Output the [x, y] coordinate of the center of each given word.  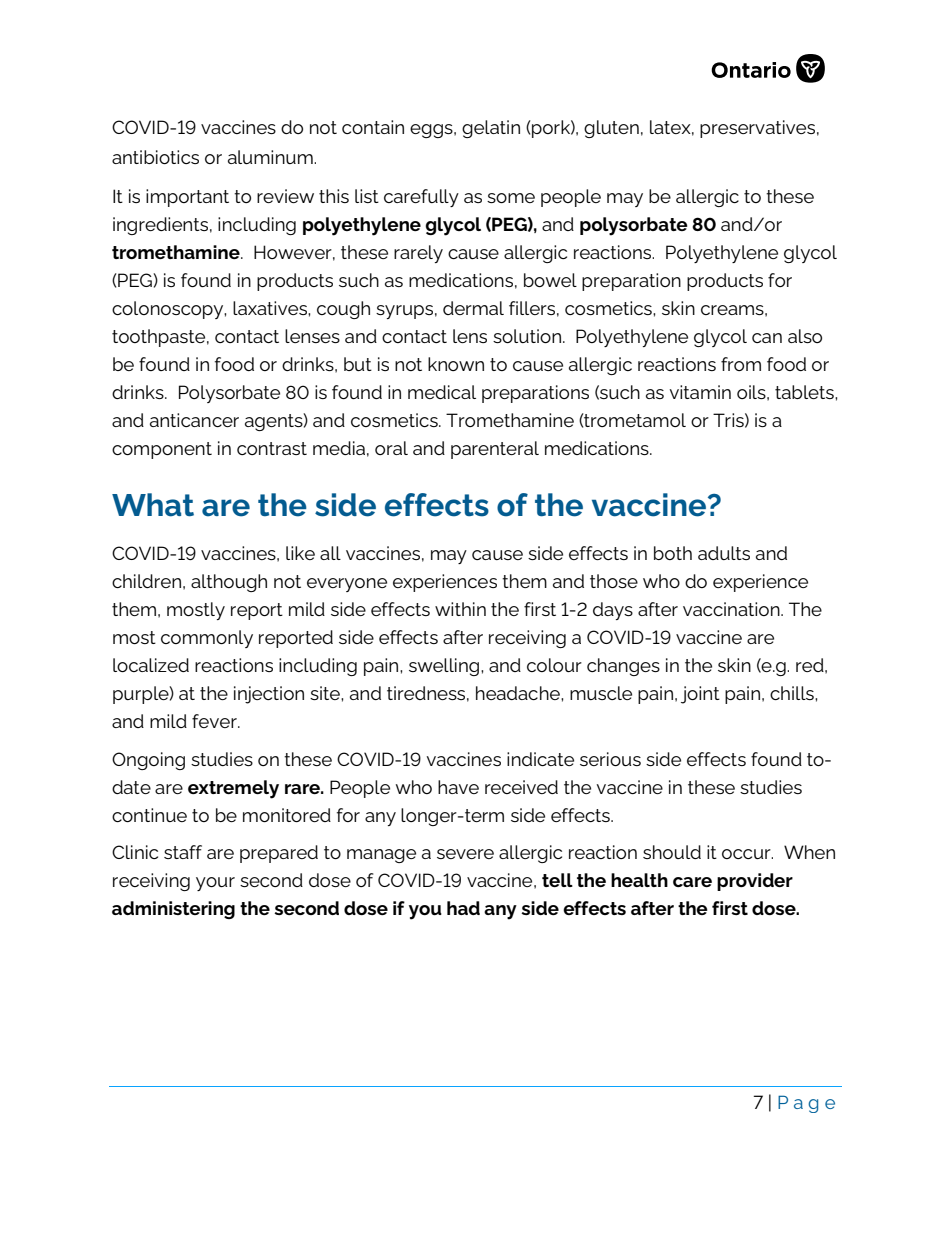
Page [806, 1104]
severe [465, 854]
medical [442, 392]
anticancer [194, 420]
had [463, 908]
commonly [207, 639]
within [460, 609]
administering [173, 910]
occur [747, 854]
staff [183, 852]
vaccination [732, 609]
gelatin [491, 129]
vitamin [700, 392]
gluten [611, 129]
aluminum [271, 157]
